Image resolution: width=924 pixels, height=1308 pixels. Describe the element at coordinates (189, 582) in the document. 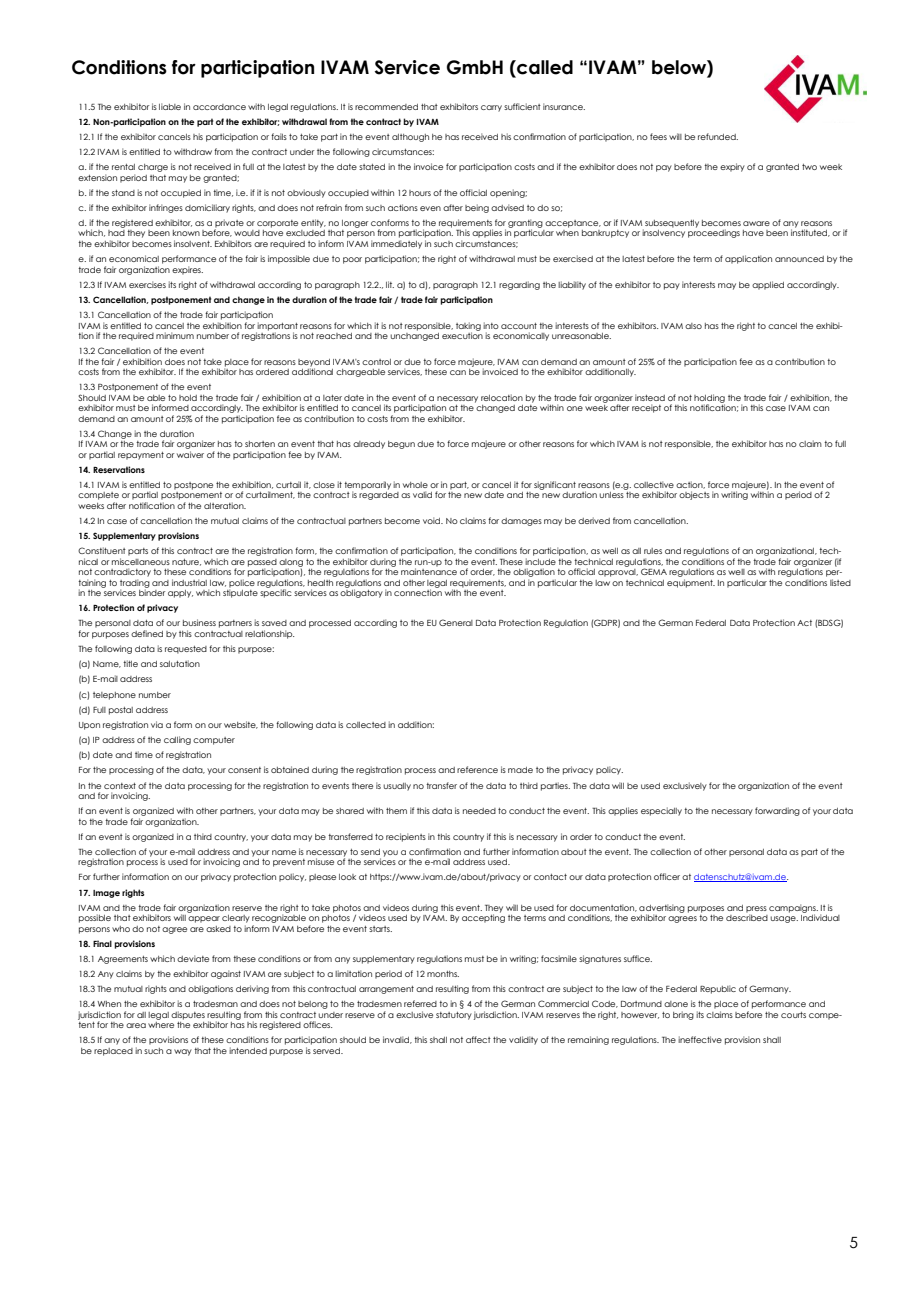

I see `industrial` at that location.
